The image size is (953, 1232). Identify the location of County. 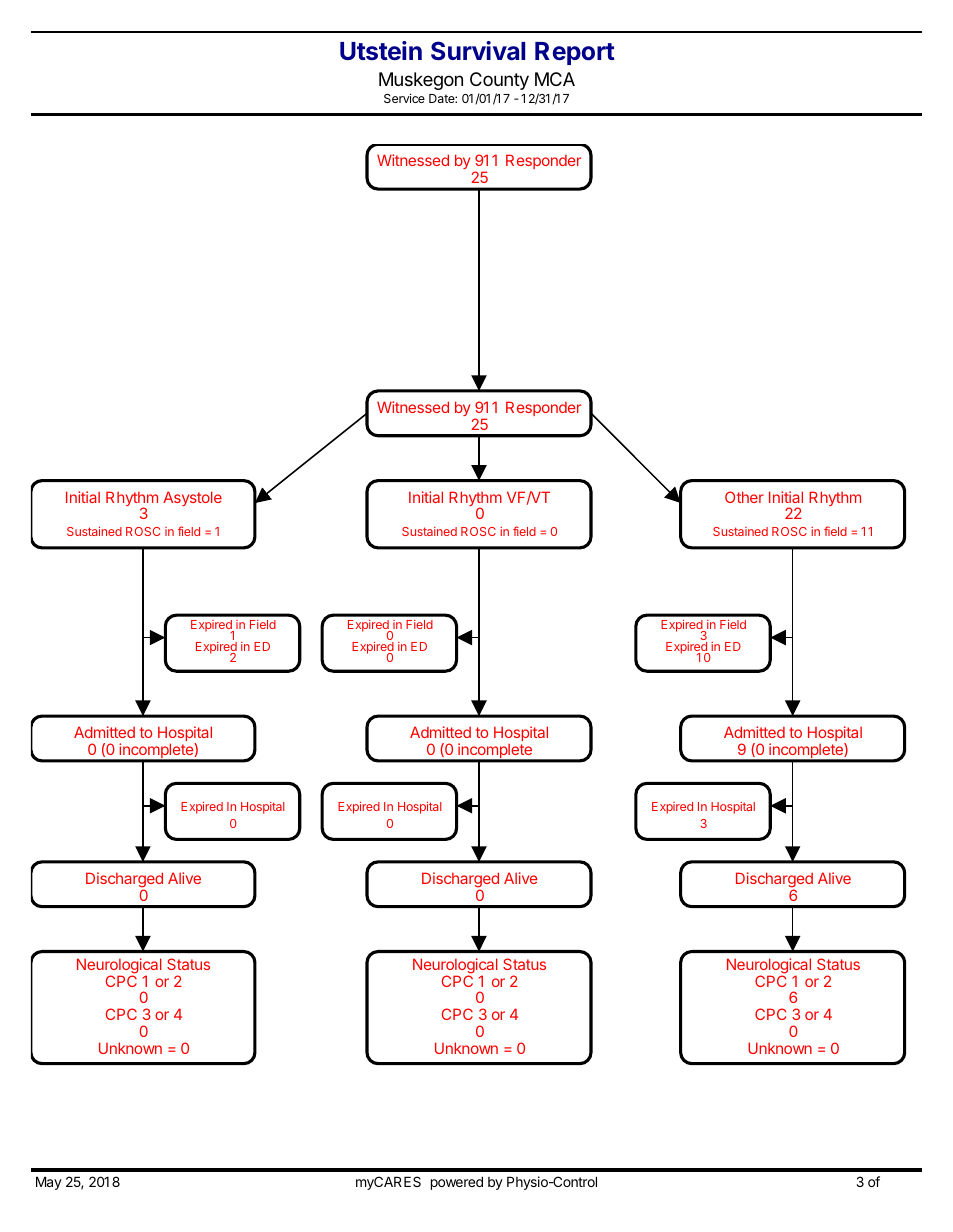
(499, 81).
